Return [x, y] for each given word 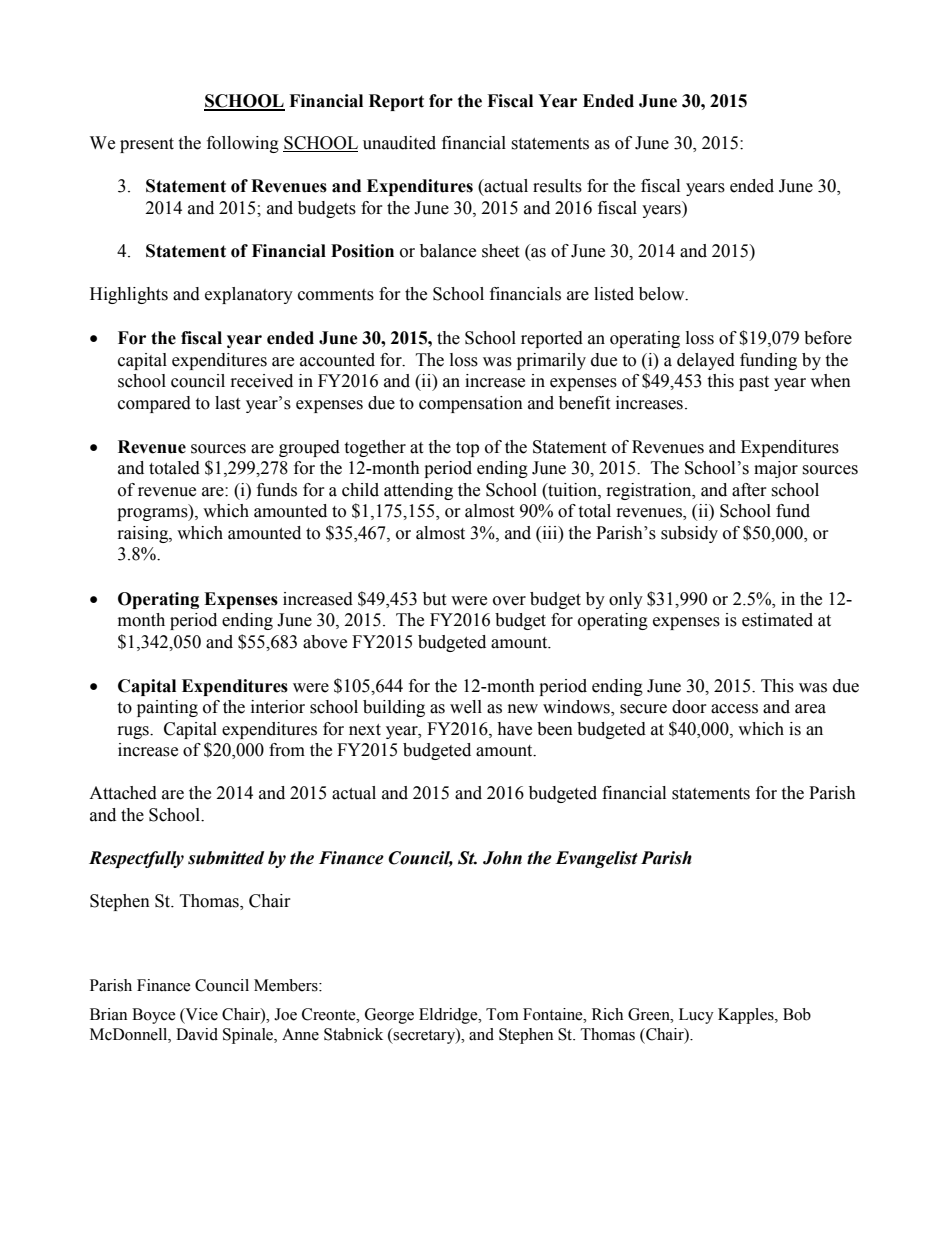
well [466, 707]
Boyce [154, 1016]
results [557, 186]
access [734, 709]
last [227, 403]
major [776, 469]
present [147, 145]
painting [167, 708]
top [467, 449]
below [663, 294]
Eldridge [449, 1016]
